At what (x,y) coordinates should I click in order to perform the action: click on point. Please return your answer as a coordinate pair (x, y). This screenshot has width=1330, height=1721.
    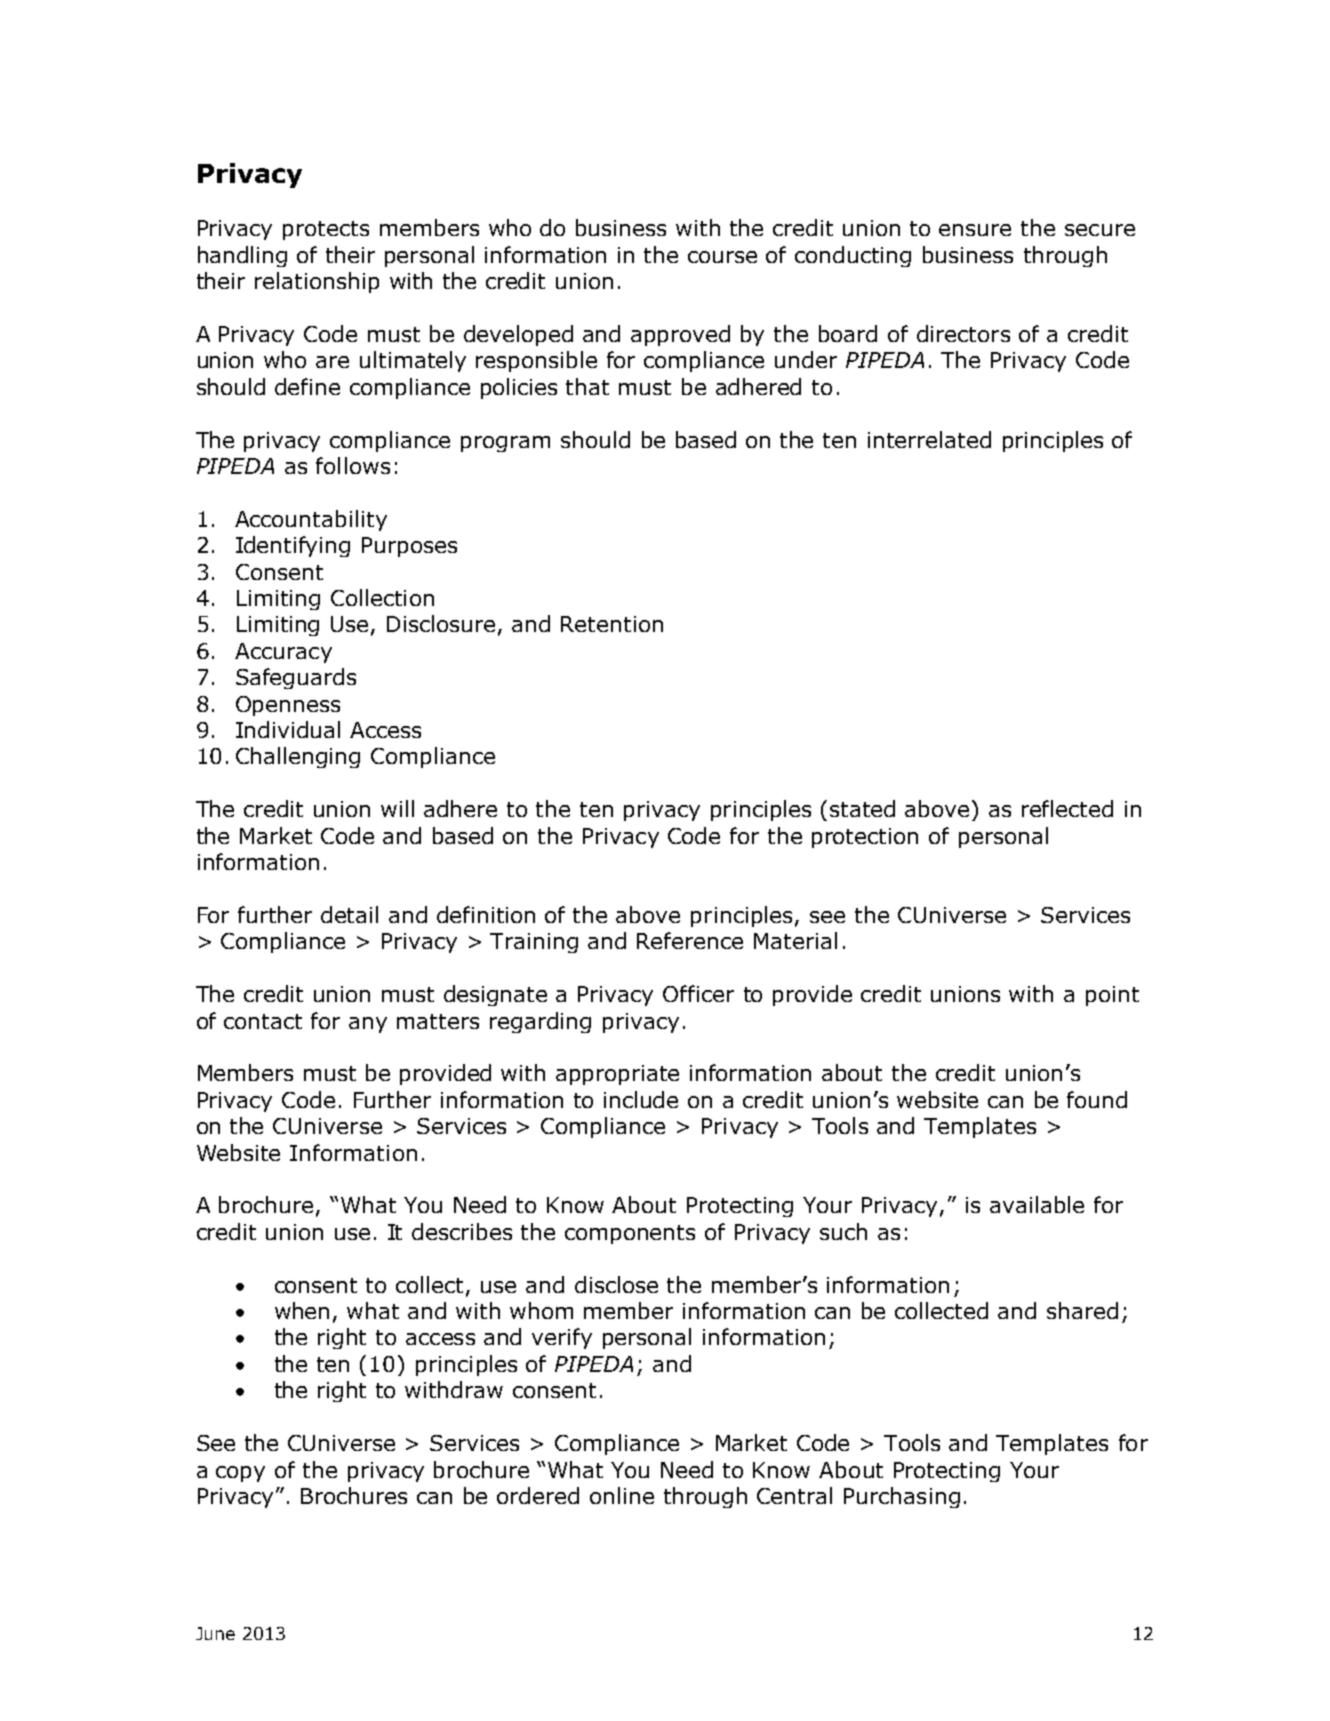
    Looking at the image, I should click on (1112, 996).
